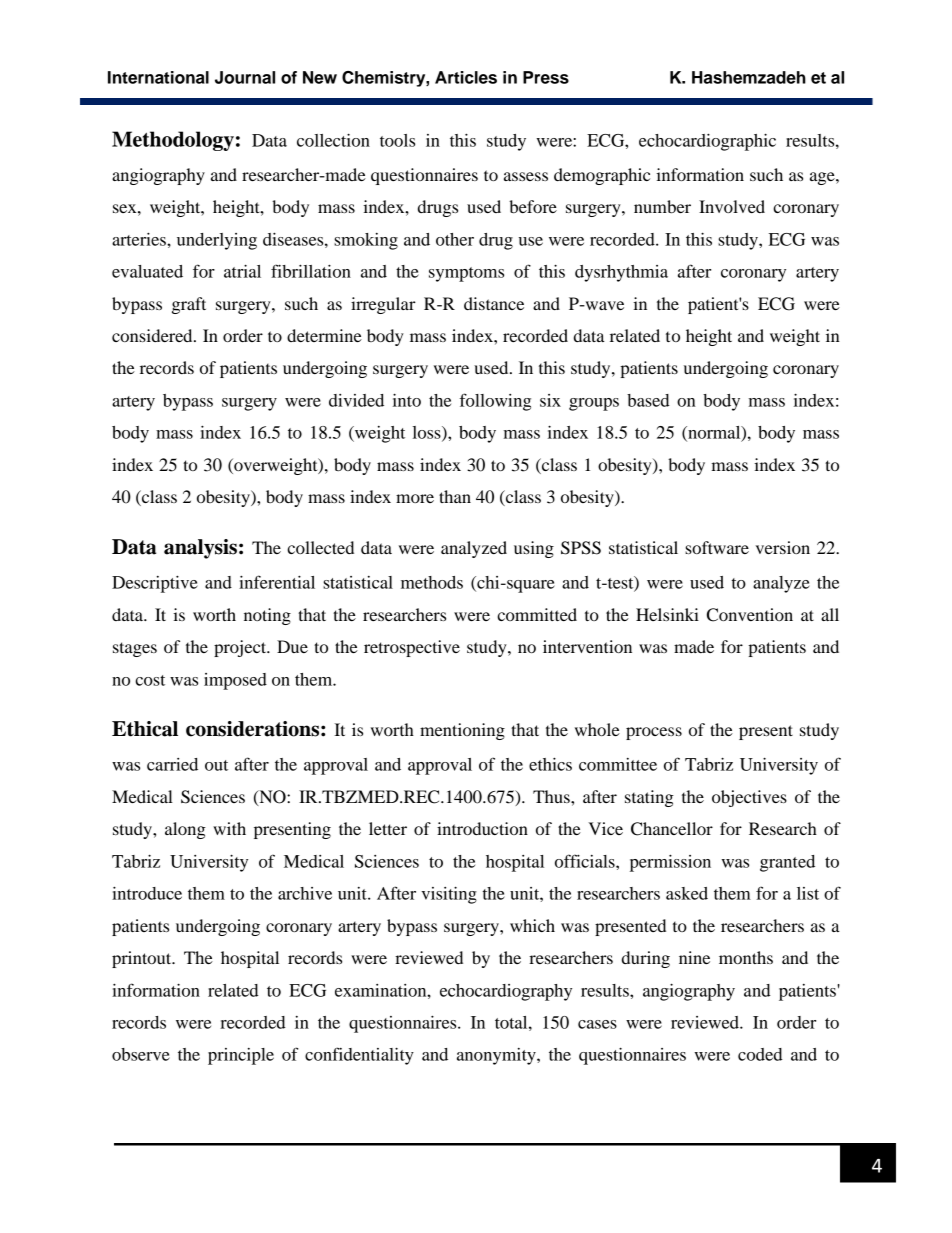  What do you see at coordinates (654, 733) in the page?
I see `process` at bounding box center [654, 733].
